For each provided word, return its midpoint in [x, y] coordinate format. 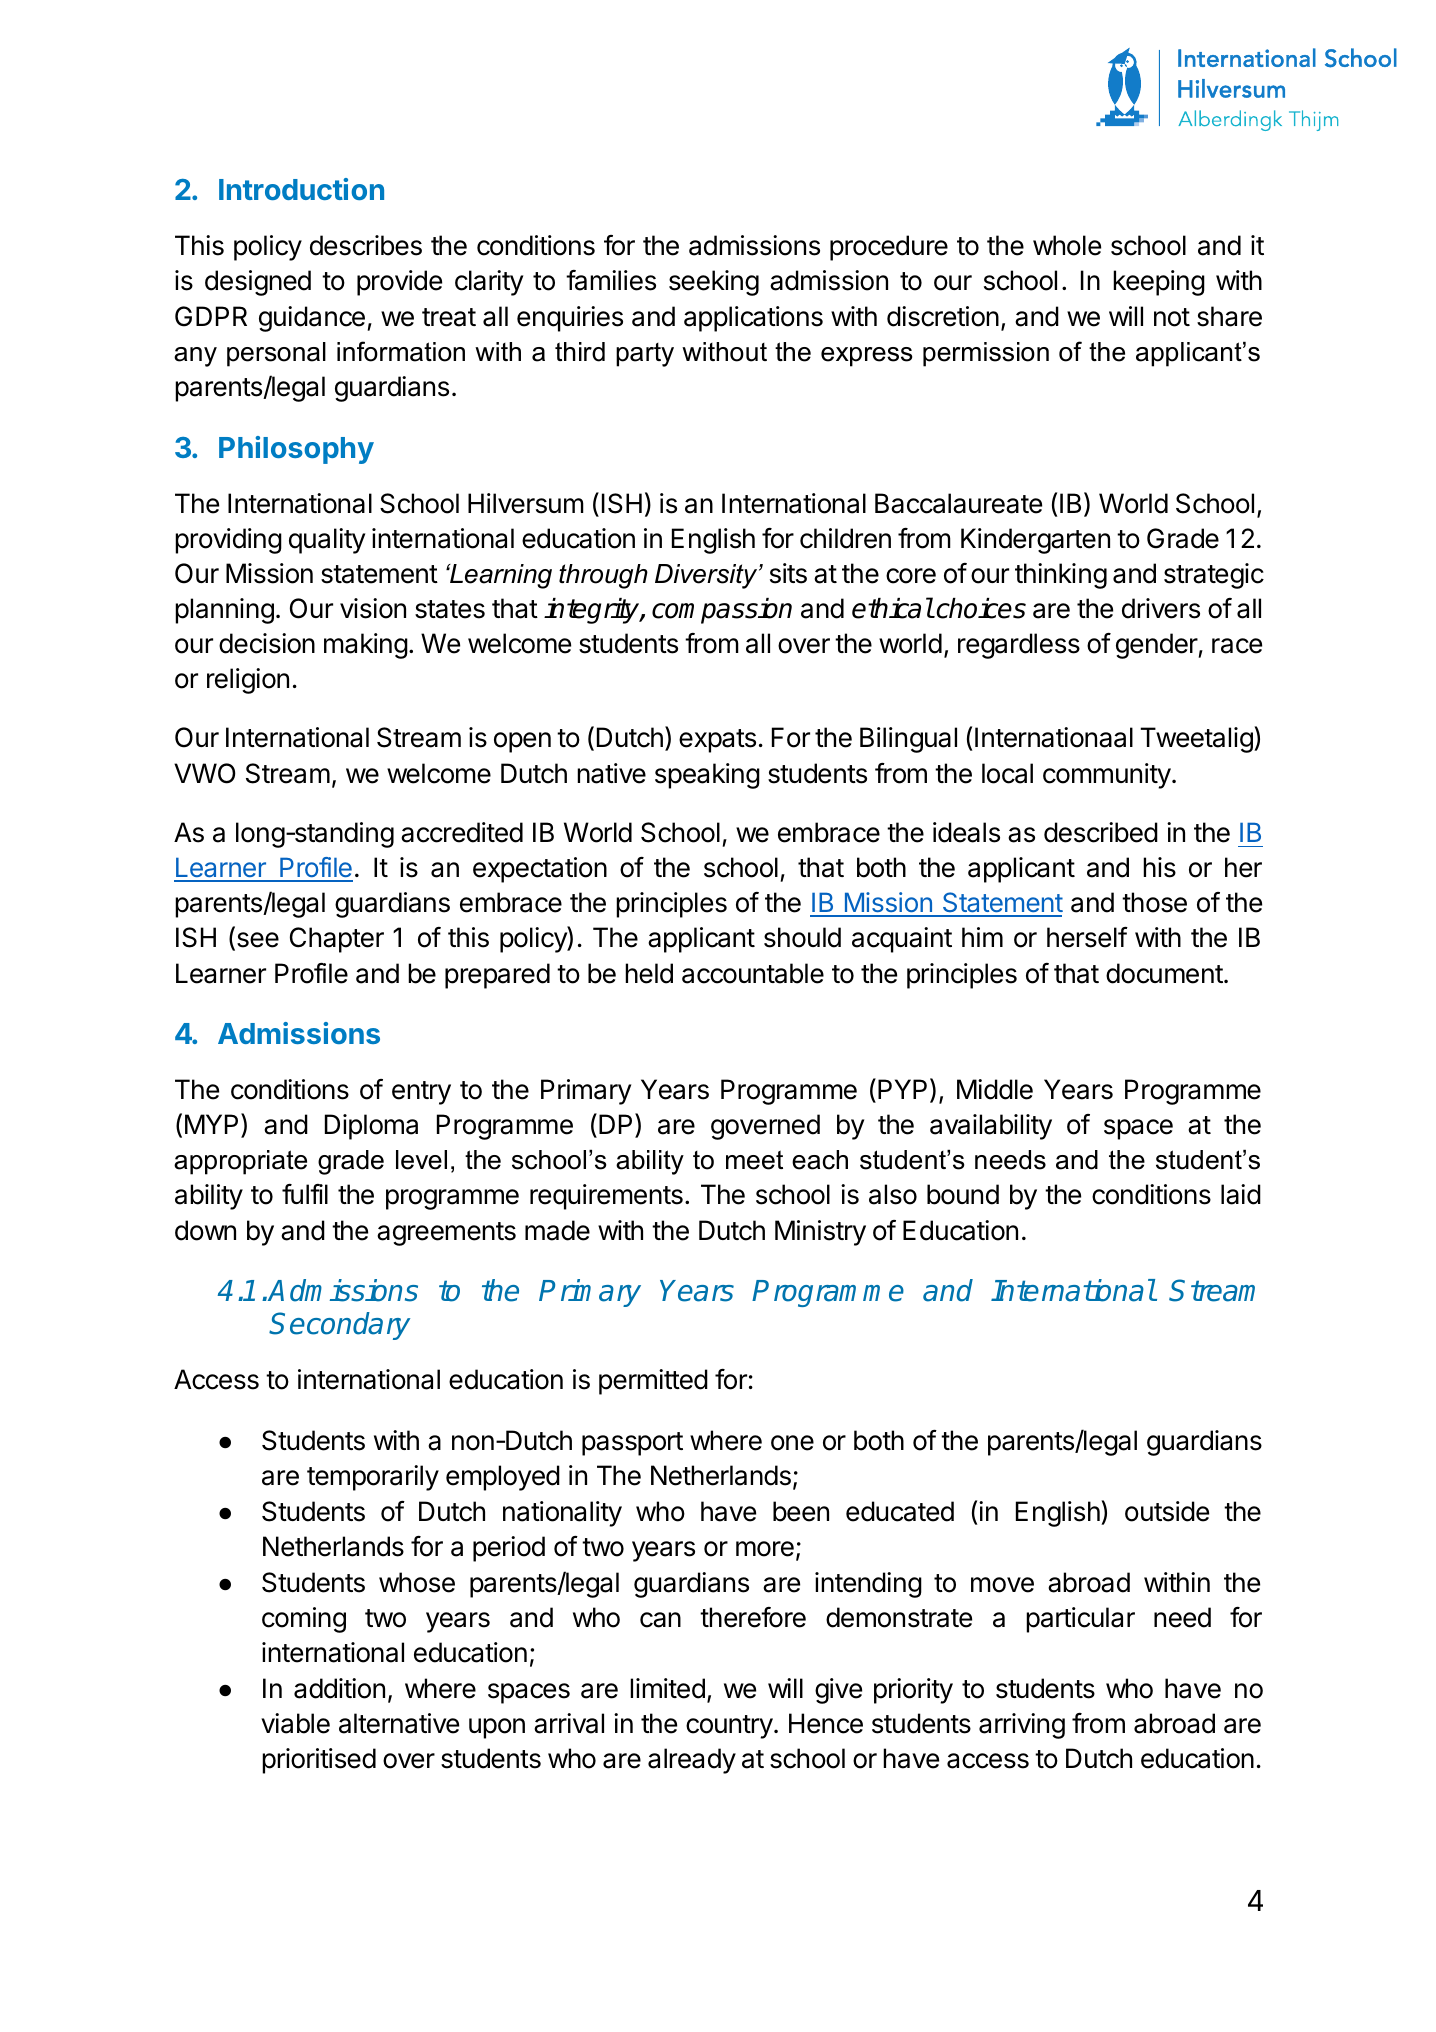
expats [717, 741]
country [729, 1727]
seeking [714, 283]
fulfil [305, 1194]
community [1107, 776]
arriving [1022, 1726]
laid [1241, 1194]
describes [366, 245]
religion [248, 681]
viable [295, 1723]
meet [754, 1160]
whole [1067, 245]
